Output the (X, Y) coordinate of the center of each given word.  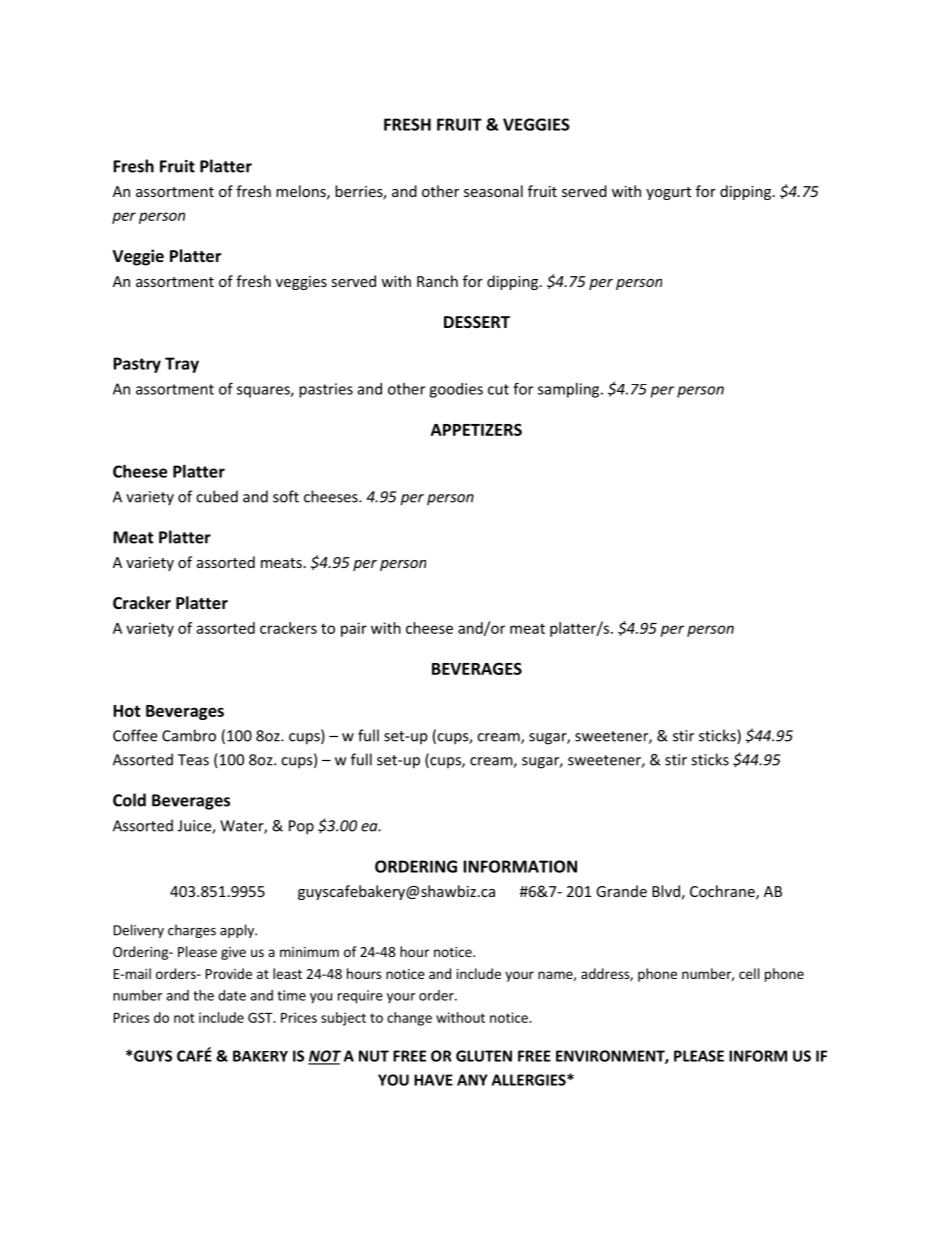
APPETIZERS (476, 429)
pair (354, 629)
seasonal (493, 191)
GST (261, 1017)
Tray (182, 365)
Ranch (437, 281)
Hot (127, 711)
